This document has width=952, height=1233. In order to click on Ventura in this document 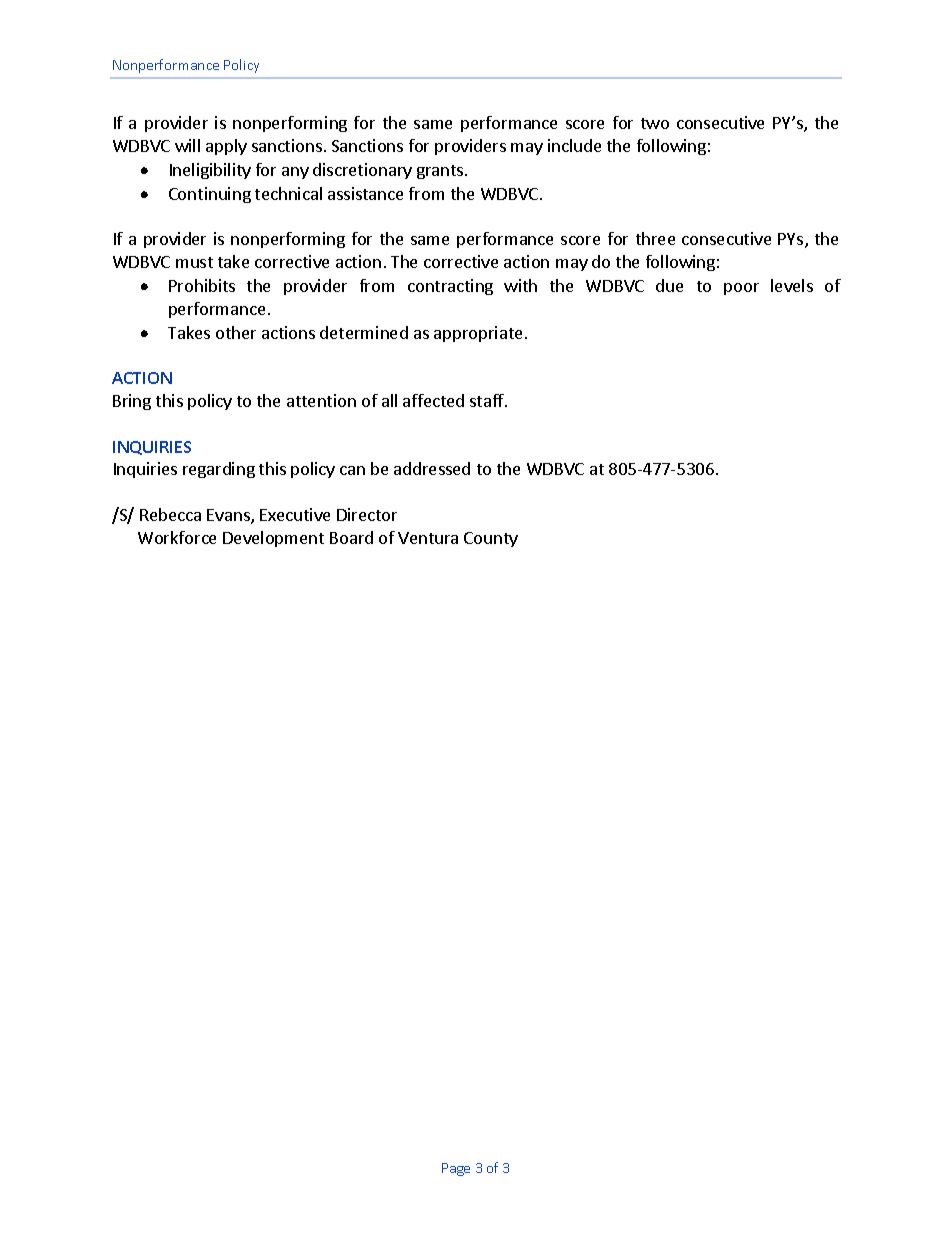, I will do `click(428, 538)`.
